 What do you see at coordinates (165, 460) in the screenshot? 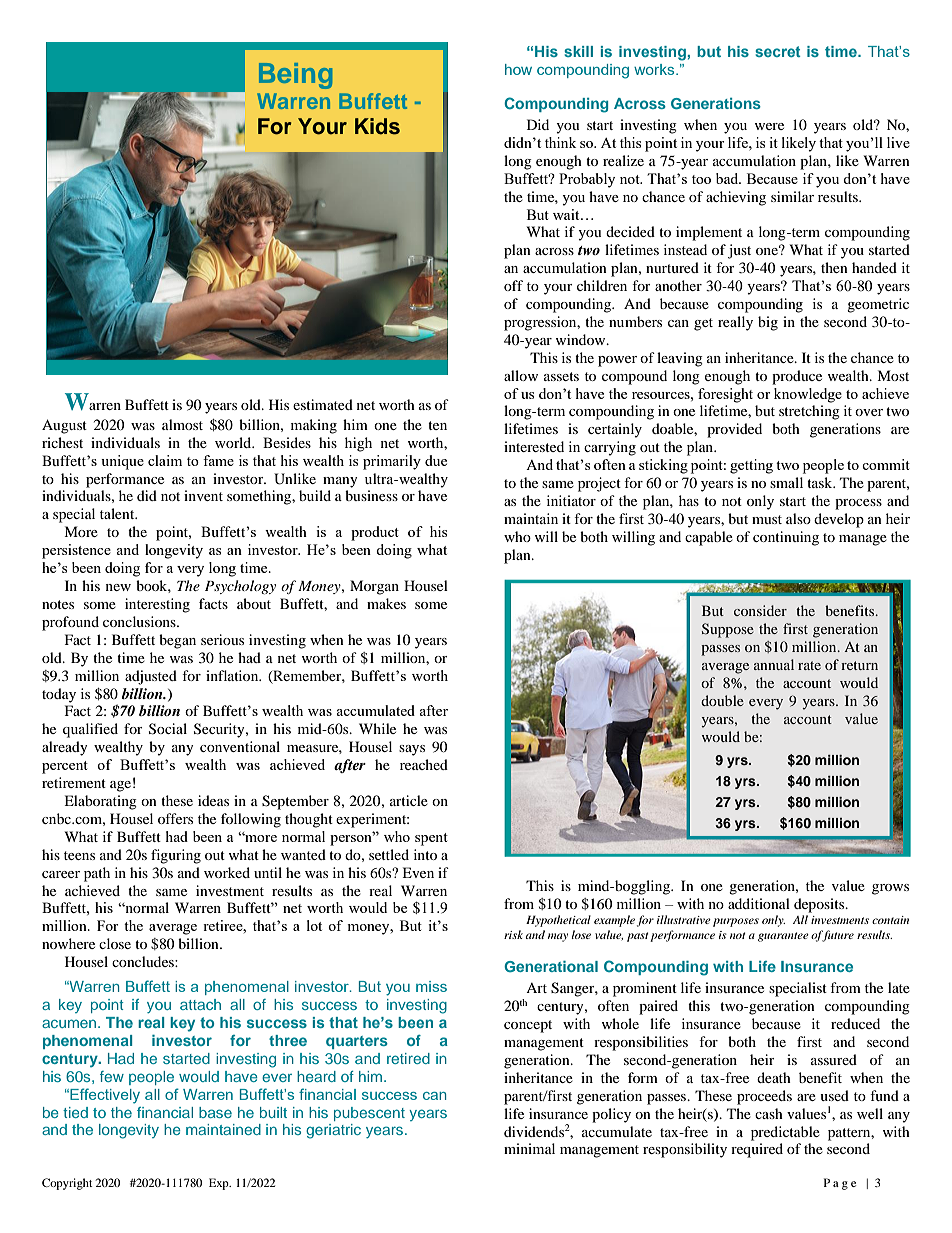
I see `claim` at bounding box center [165, 460].
